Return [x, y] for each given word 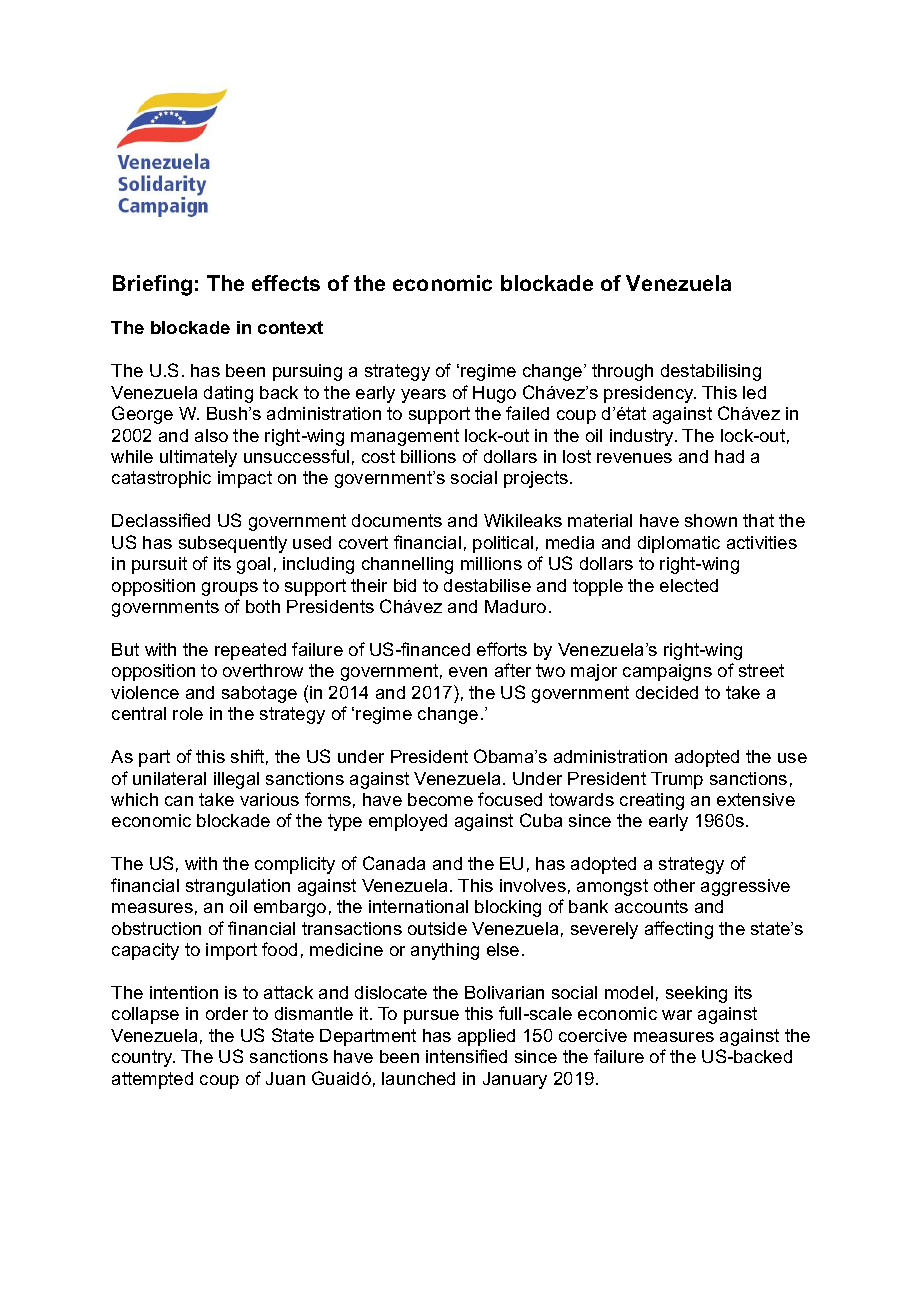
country [143, 1058]
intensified [466, 1056]
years [423, 396]
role [188, 713]
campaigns [667, 672]
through [622, 372]
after [513, 670]
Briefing [152, 285]
